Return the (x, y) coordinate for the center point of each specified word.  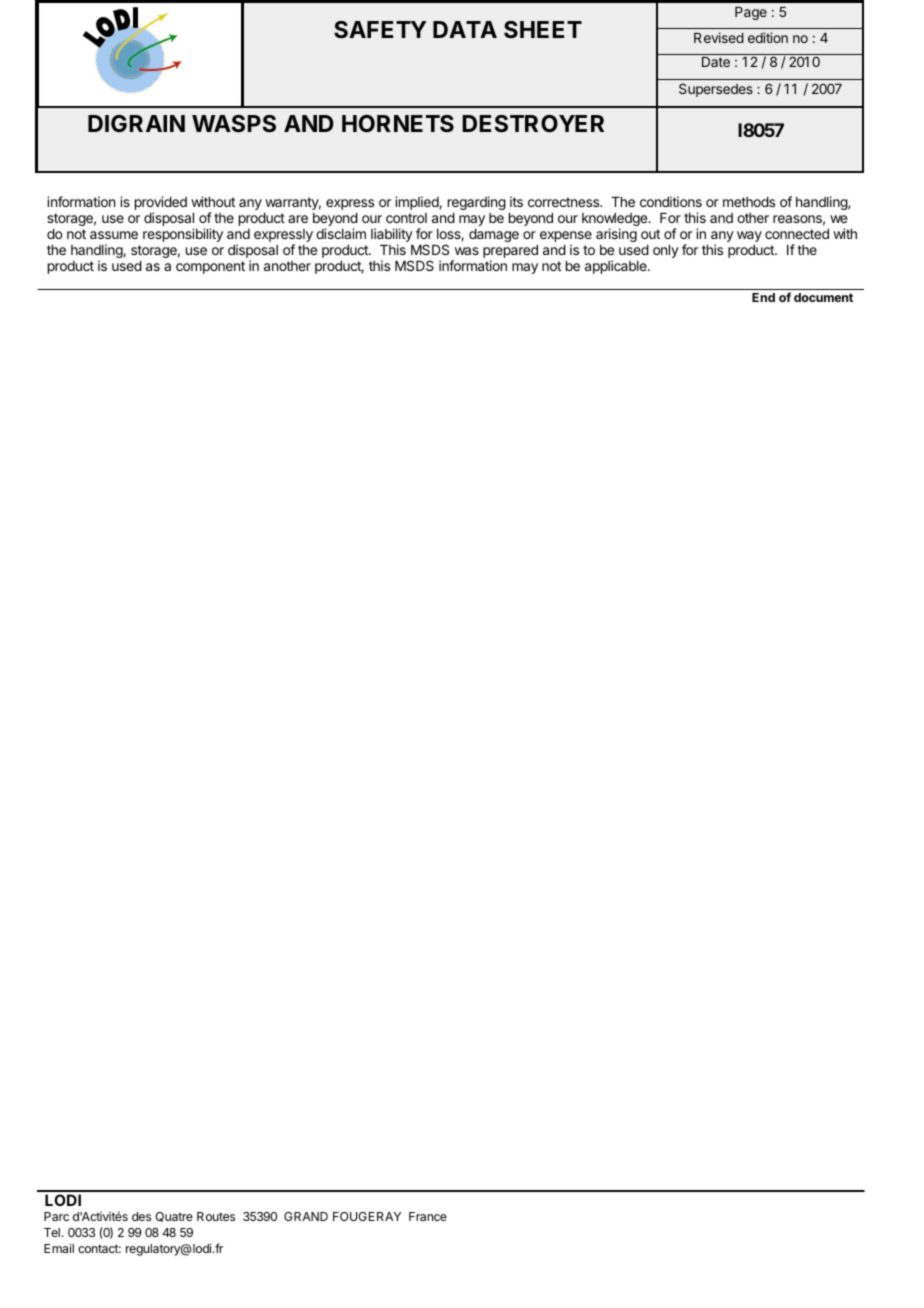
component (210, 267)
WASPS (234, 124)
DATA (465, 29)
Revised (719, 37)
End (763, 297)
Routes (216, 1216)
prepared (510, 253)
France (428, 1216)
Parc (56, 1216)
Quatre (174, 1217)
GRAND (306, 1216)
